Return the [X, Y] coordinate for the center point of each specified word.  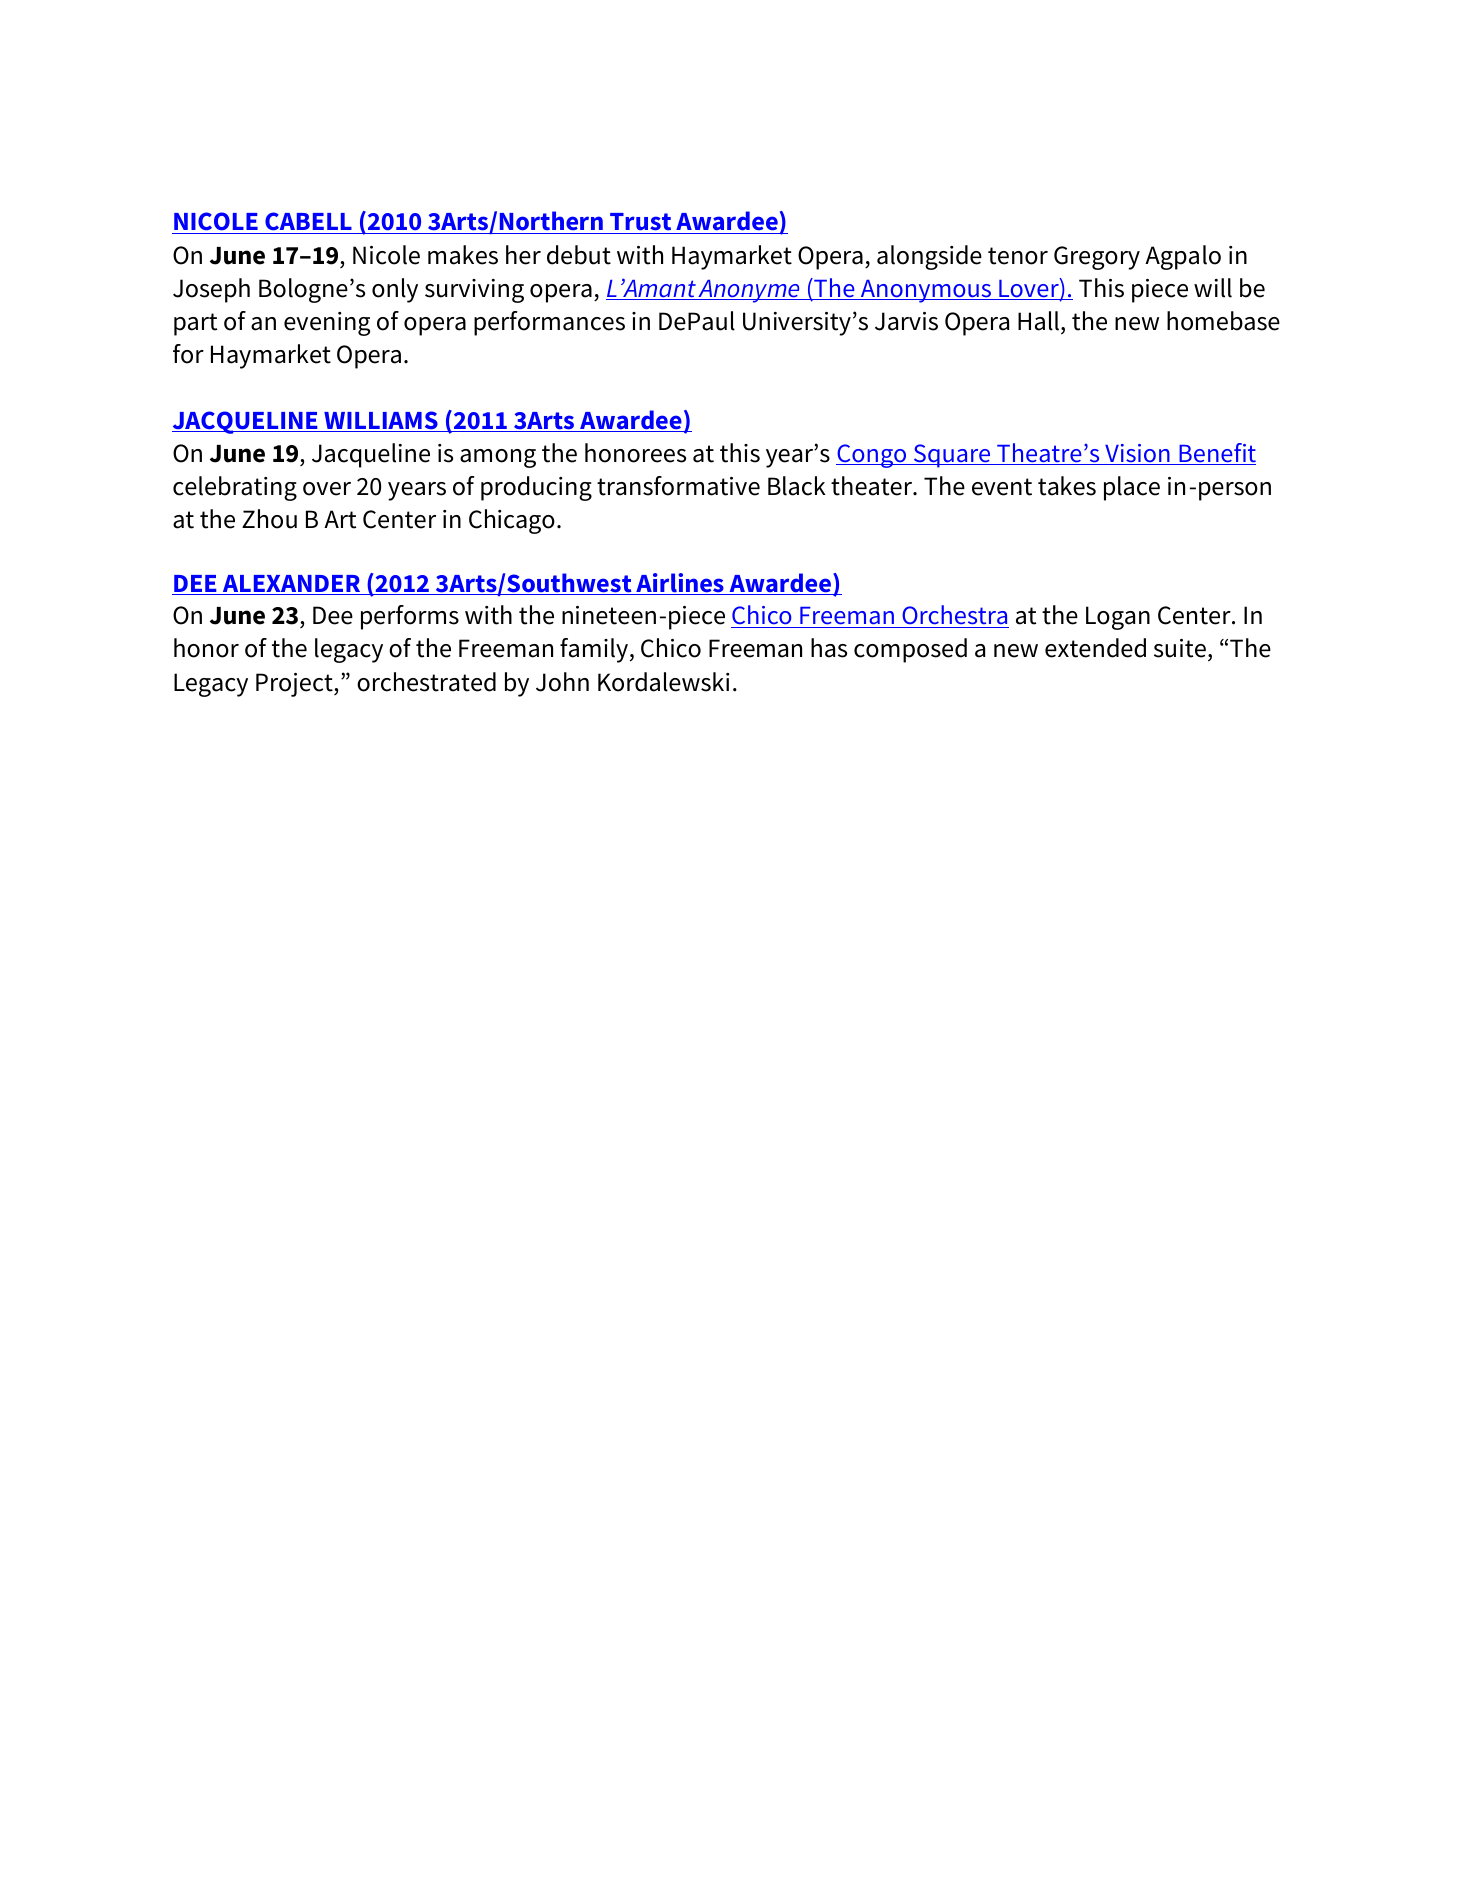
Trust [641, 223]
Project [295, 685]
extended [1095, 648]
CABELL [308, 223]
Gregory [1097, 258]
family [594, 650]
